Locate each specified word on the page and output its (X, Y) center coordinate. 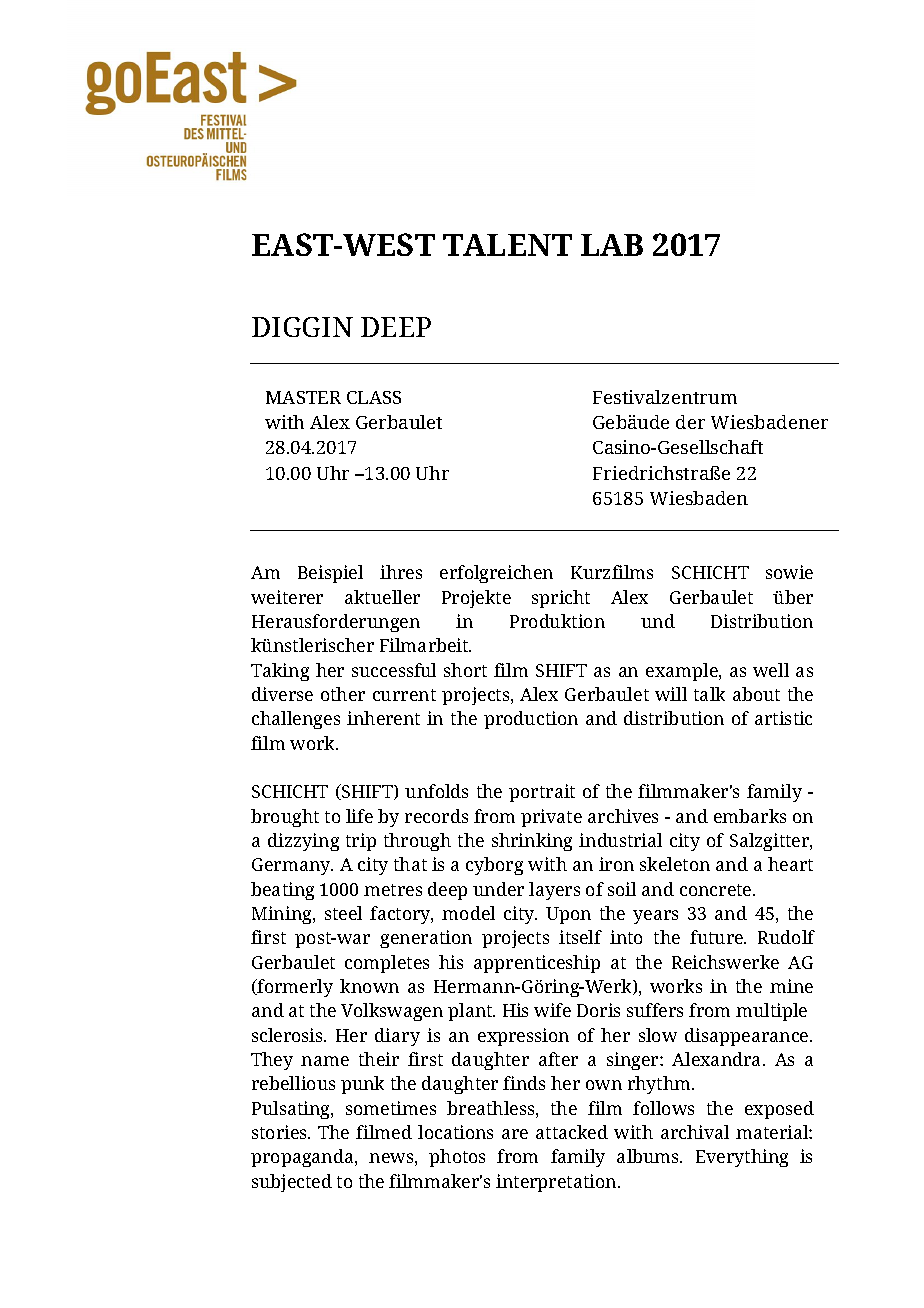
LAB (612, 245)
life (359, 816)
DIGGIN (302, 327)
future (718, 937)
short (465, 670)
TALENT (507, 245)
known (369, 986)
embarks (750, 816)
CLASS (374, 397)
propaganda (303, 1158)
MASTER (303, 397)
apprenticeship (537, 964)
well (771, 670)
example (683, 672)
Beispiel (330, 574)
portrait (542, 793)
